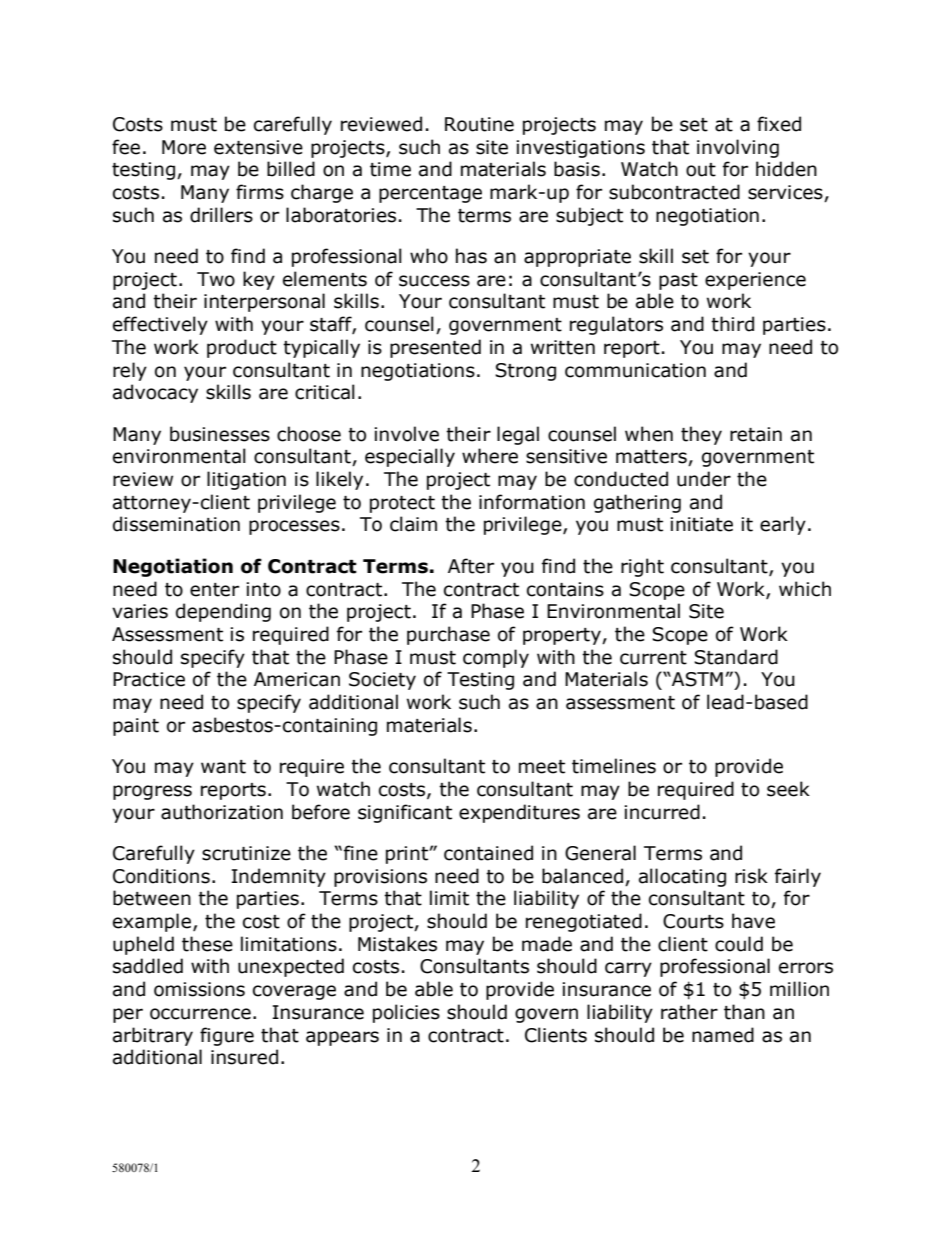 Image resolution: width=952 pixels, height=1233 pixels. Describe the element at coordinates (738, 148) in the image. I see `involving` at that location.
